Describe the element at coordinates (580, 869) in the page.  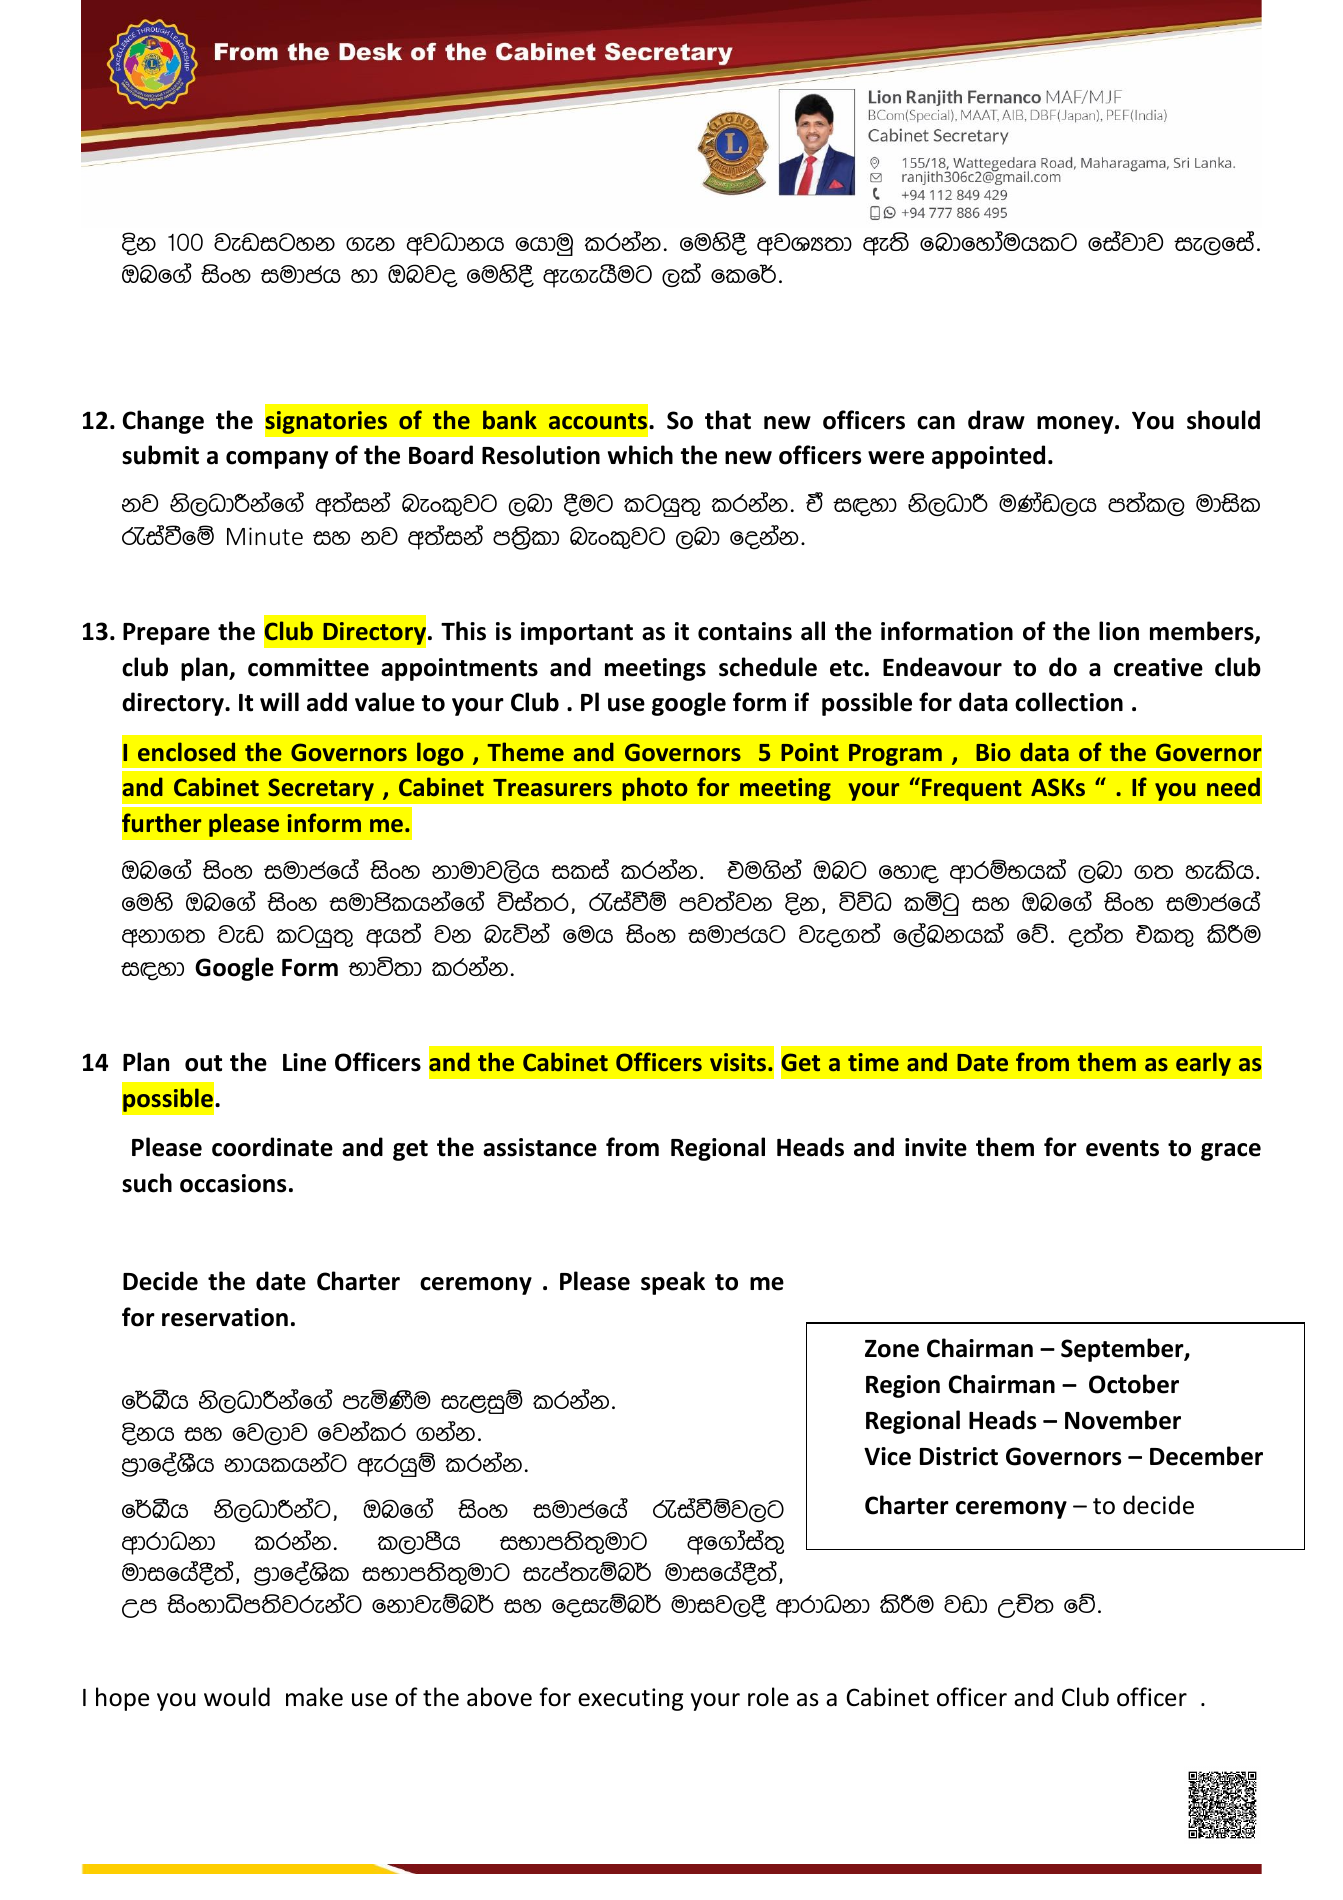
I see `ilia` at that location.
